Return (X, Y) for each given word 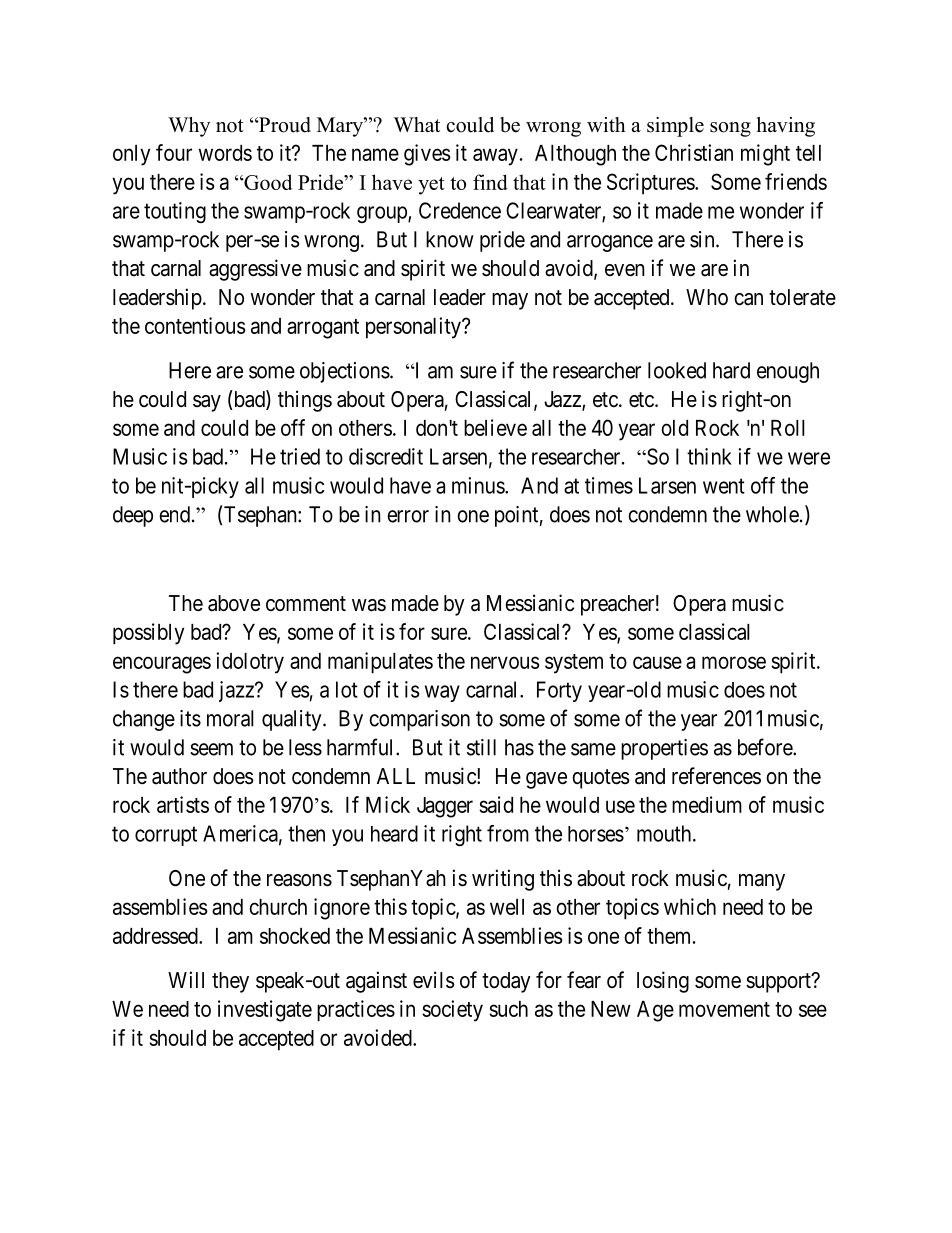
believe (495, 427)
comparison (419, 720)
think (709, 456)
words (225, 153)
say (207, 403)
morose (734, 662)
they (230, 982)
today (506, 982)
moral (230, 718)
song (730, 129)
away (495, 157)
